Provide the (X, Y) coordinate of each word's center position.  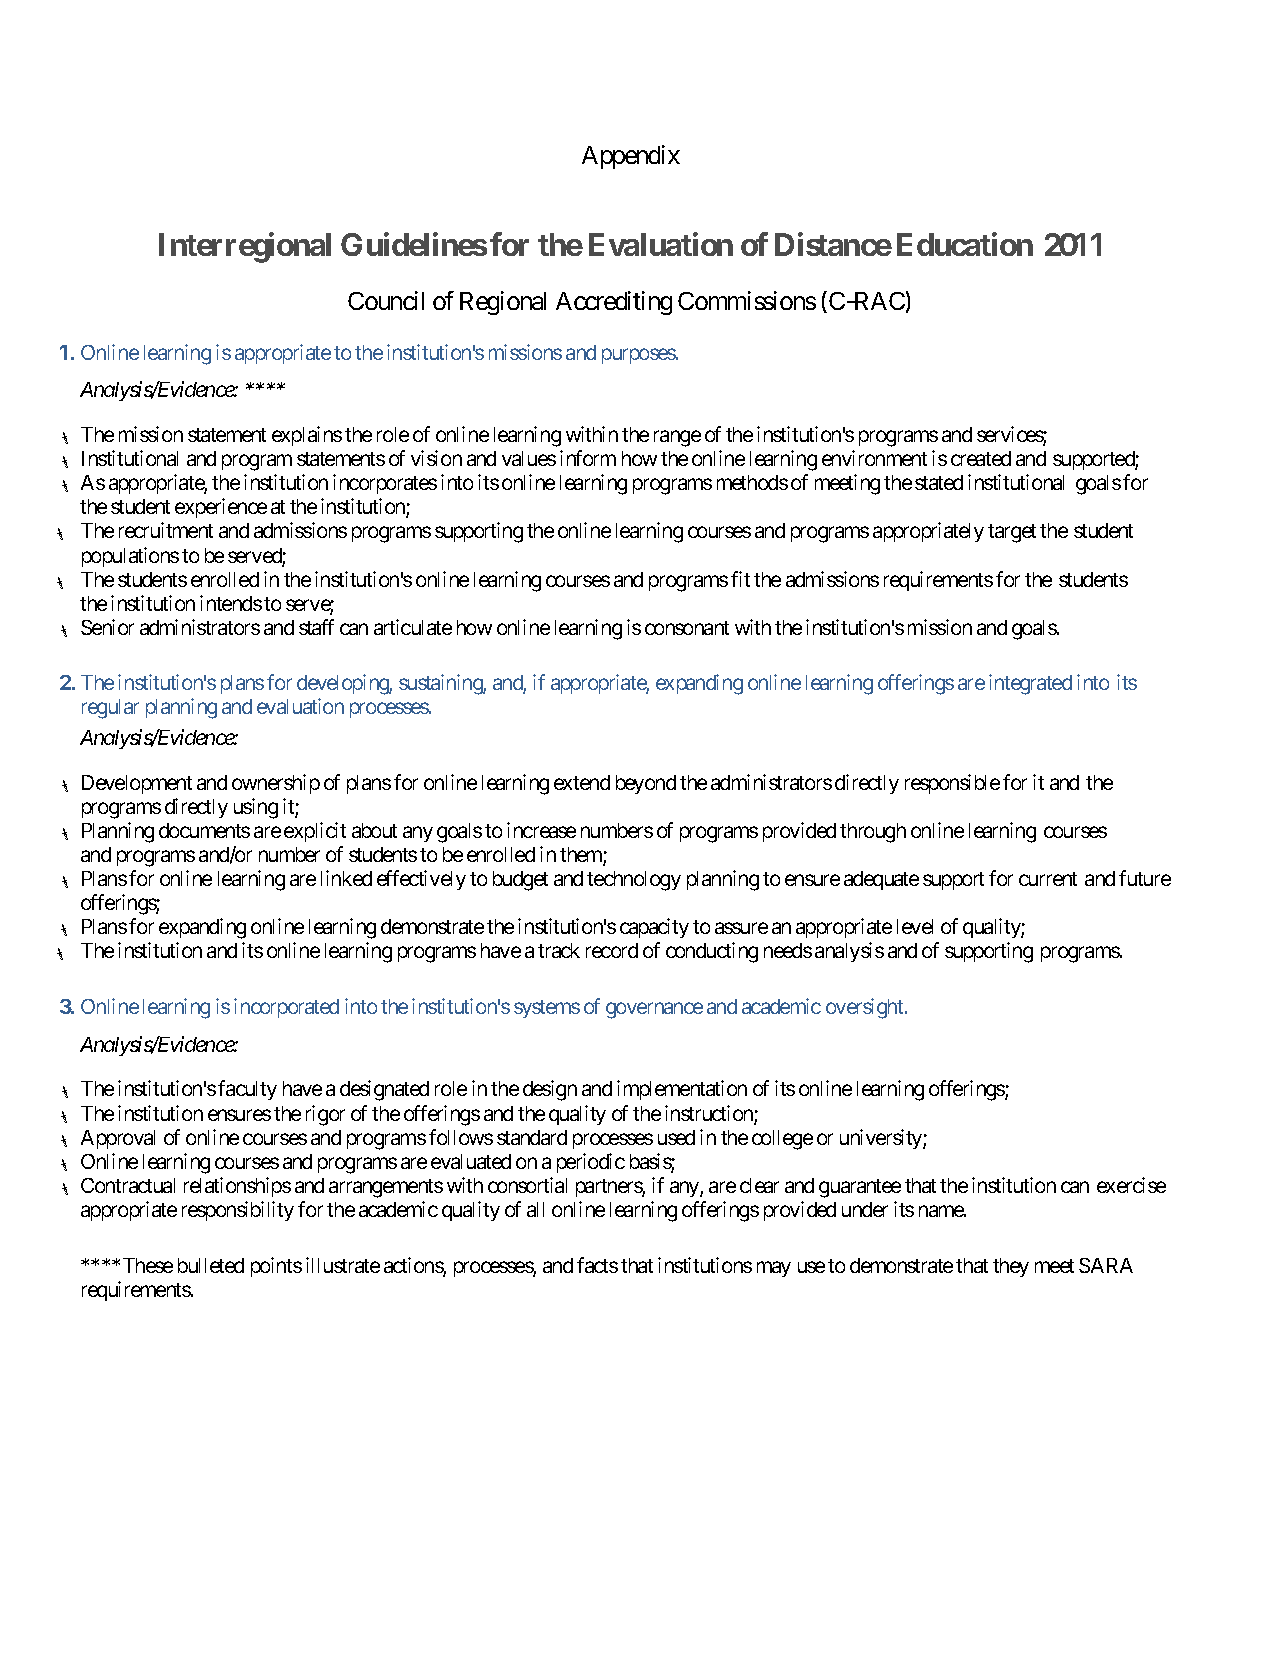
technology (634, 881)
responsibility (238, 1211)
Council (386, 300)
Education (965, 244)
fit (740, 579)
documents (204, 830)
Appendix (631, 157)
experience (221, 508)
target (1012, 533)
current (1048, 879)
